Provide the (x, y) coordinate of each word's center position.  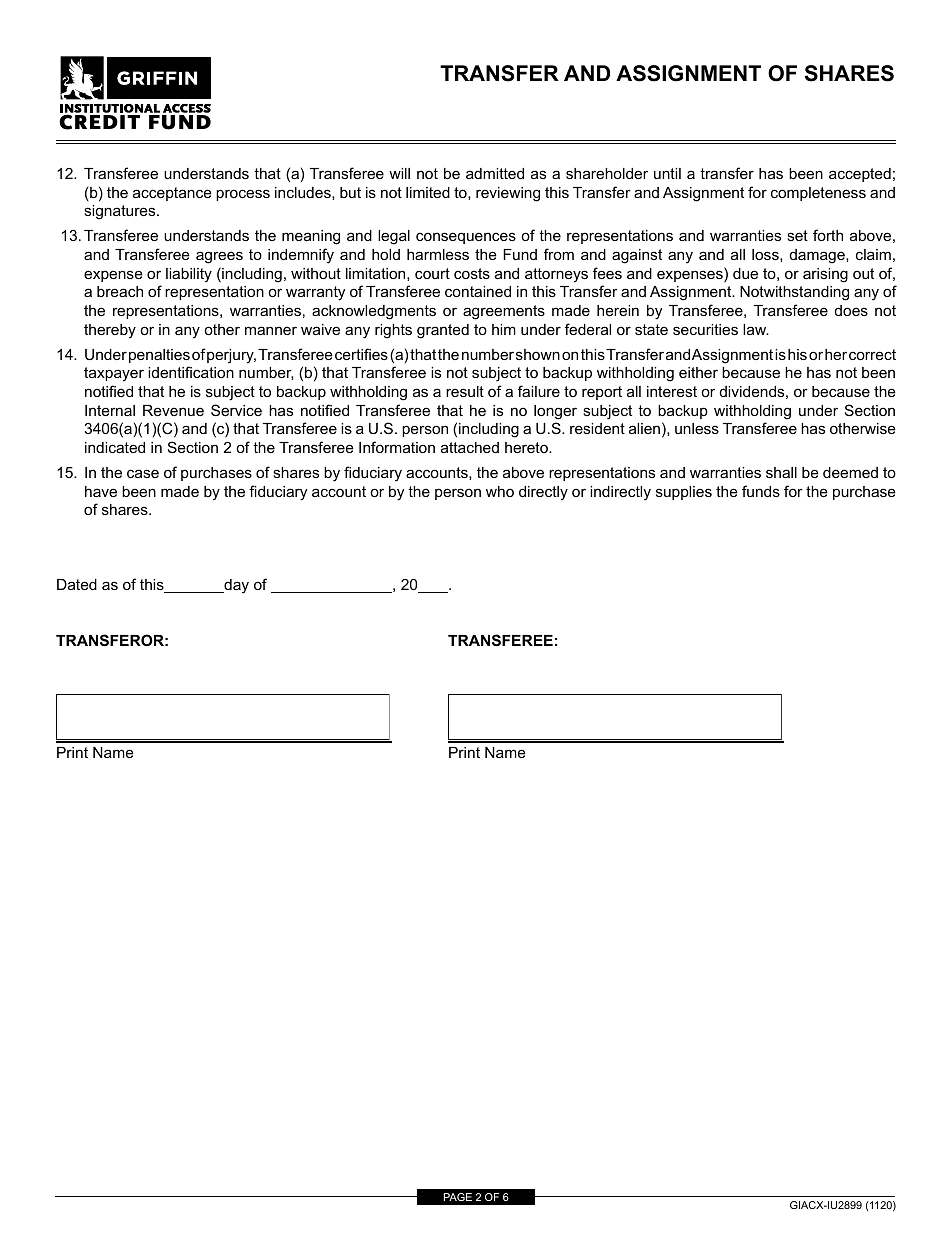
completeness (818, 194)
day (235, 586)
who (500, 491)
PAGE (458, 1197)
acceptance (172, 194)
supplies (684, 493)
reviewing (508, 194)
